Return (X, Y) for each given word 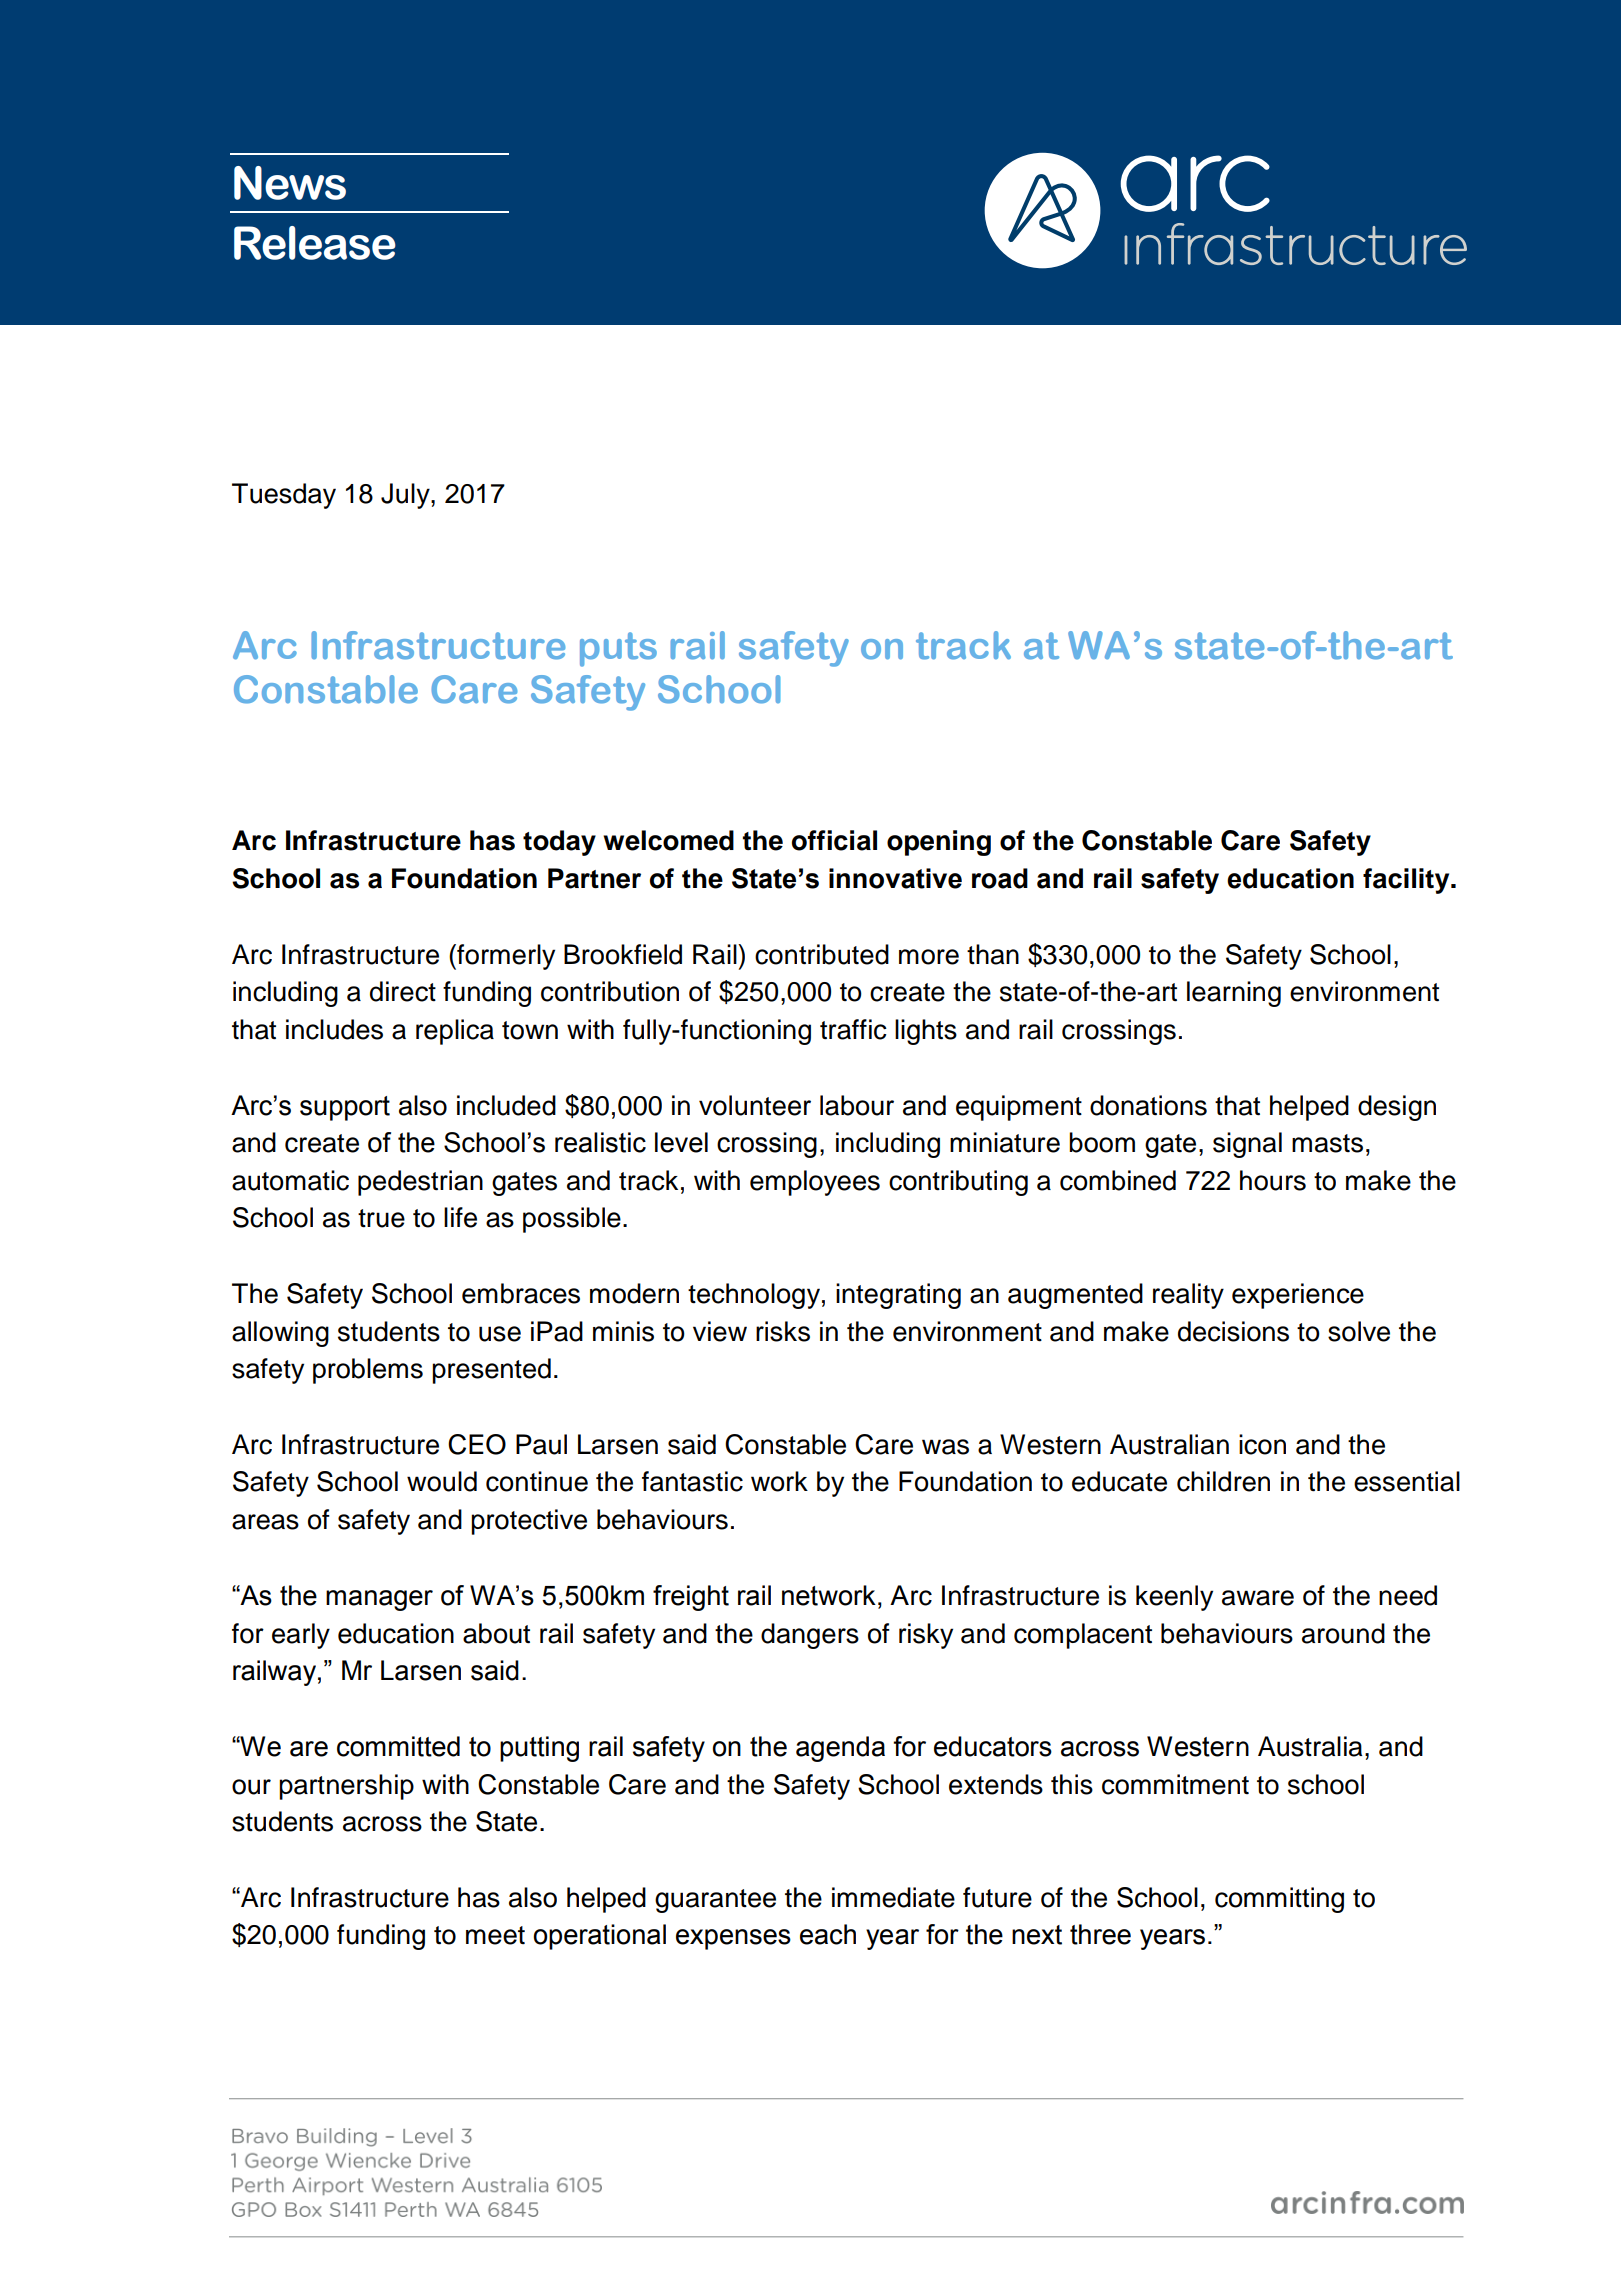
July (406, 496)
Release (315, 243)
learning (1234, 994)
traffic (853, 1029)
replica (455, 1032)
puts (618, 649)
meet (495, 1935)
